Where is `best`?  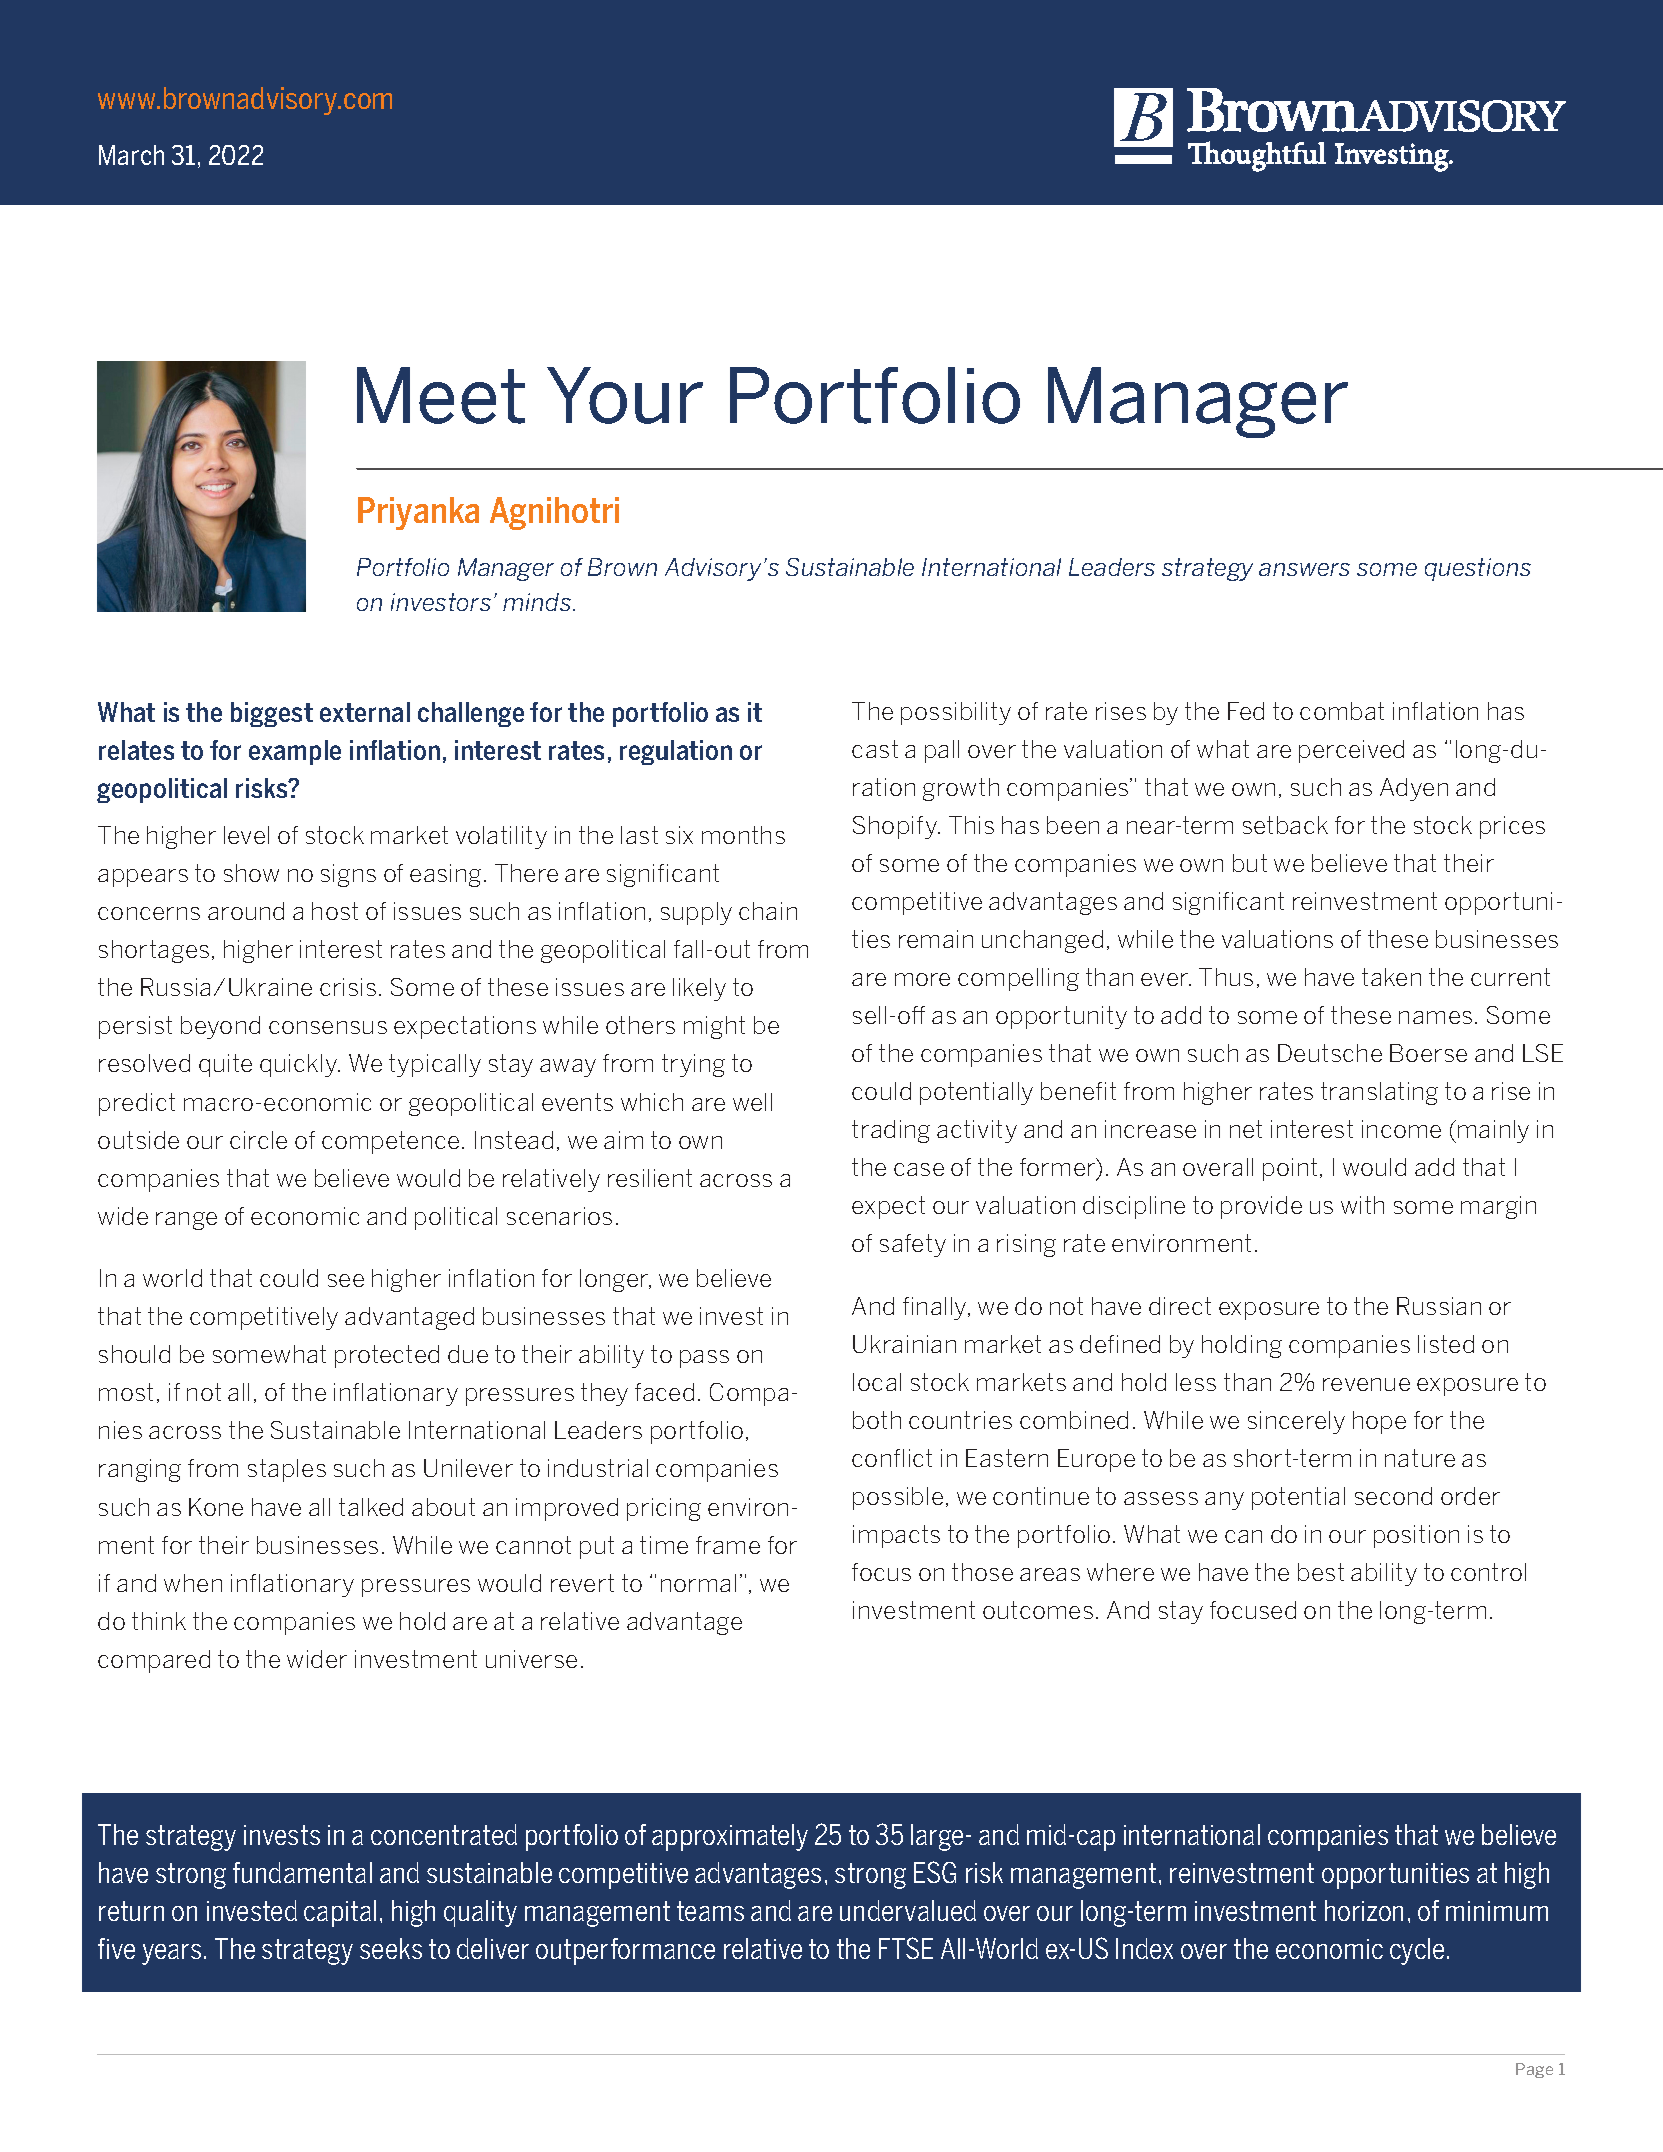 best is located at coordinates (1321, 1572).
